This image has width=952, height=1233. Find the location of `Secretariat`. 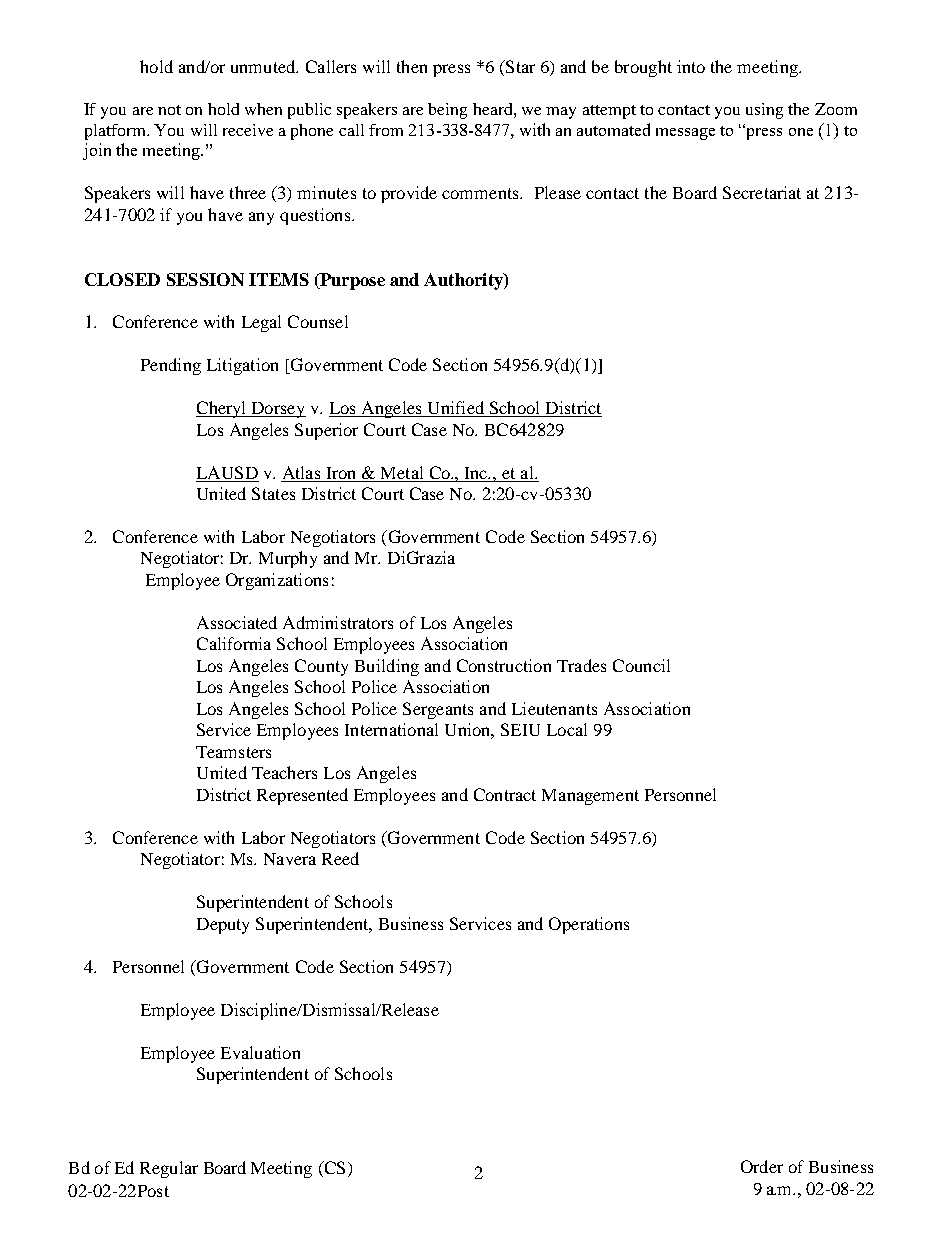

Secretariat is located at coordinates (762, 192).
